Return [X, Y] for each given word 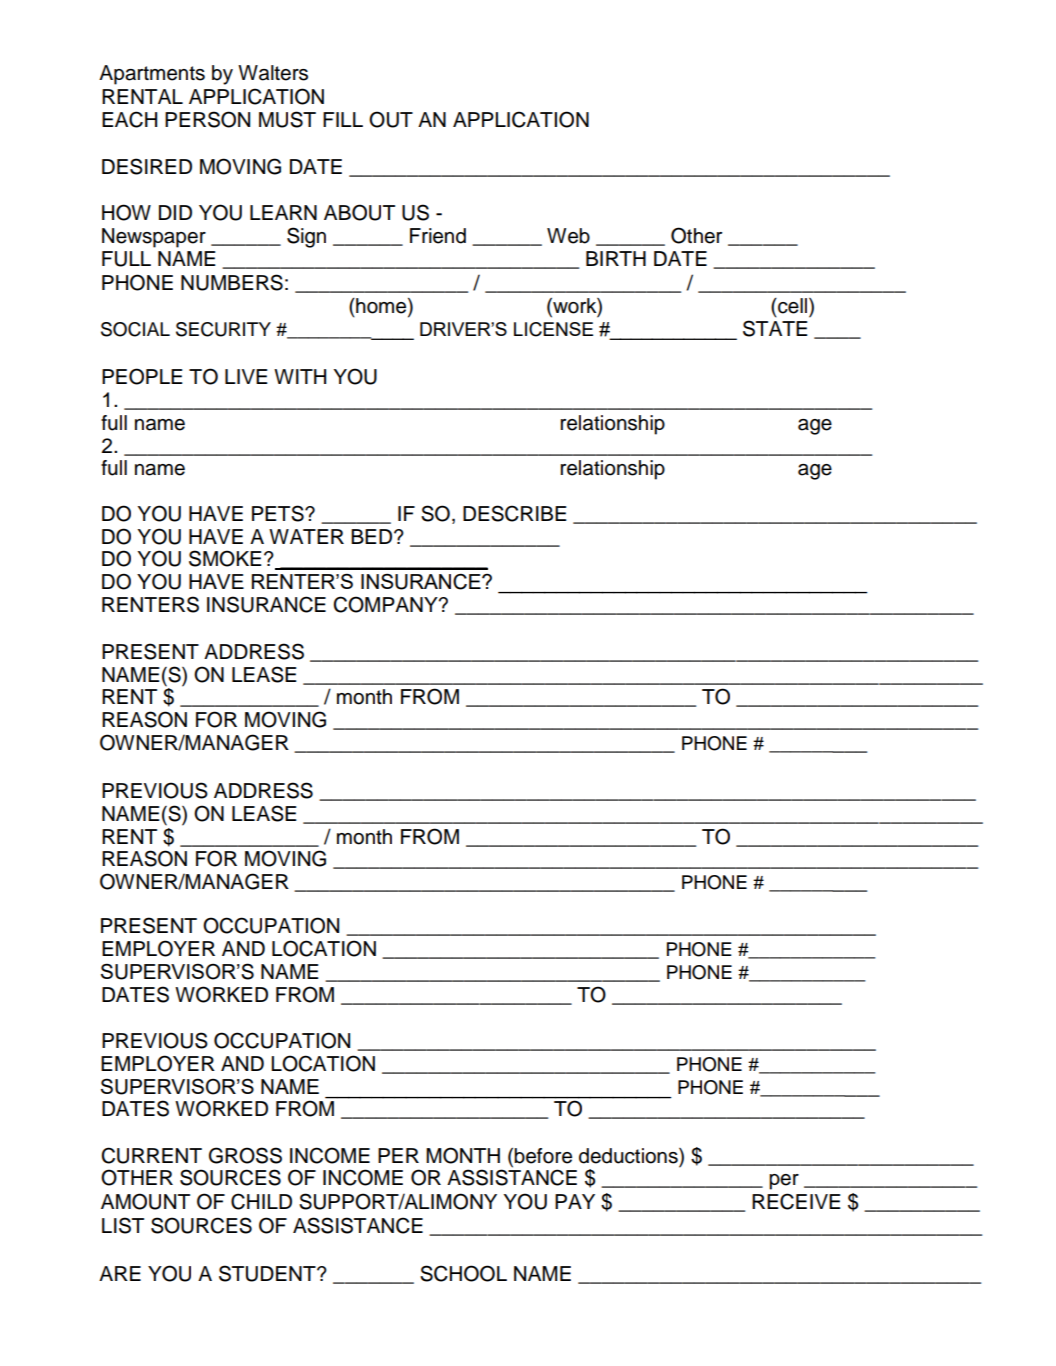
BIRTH [616, 258]
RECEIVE [796, 1201]
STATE [775, 328]
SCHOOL [463, 1273]
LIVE [246, 376]
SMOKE [225, 558]
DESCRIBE [515, 513]
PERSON [207, 119]
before [543, 1156]
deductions [629, 1156]
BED [373, 536]
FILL [343, 119]
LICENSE [553, 329]
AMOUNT [145, 1201]
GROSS [245, 1155]
